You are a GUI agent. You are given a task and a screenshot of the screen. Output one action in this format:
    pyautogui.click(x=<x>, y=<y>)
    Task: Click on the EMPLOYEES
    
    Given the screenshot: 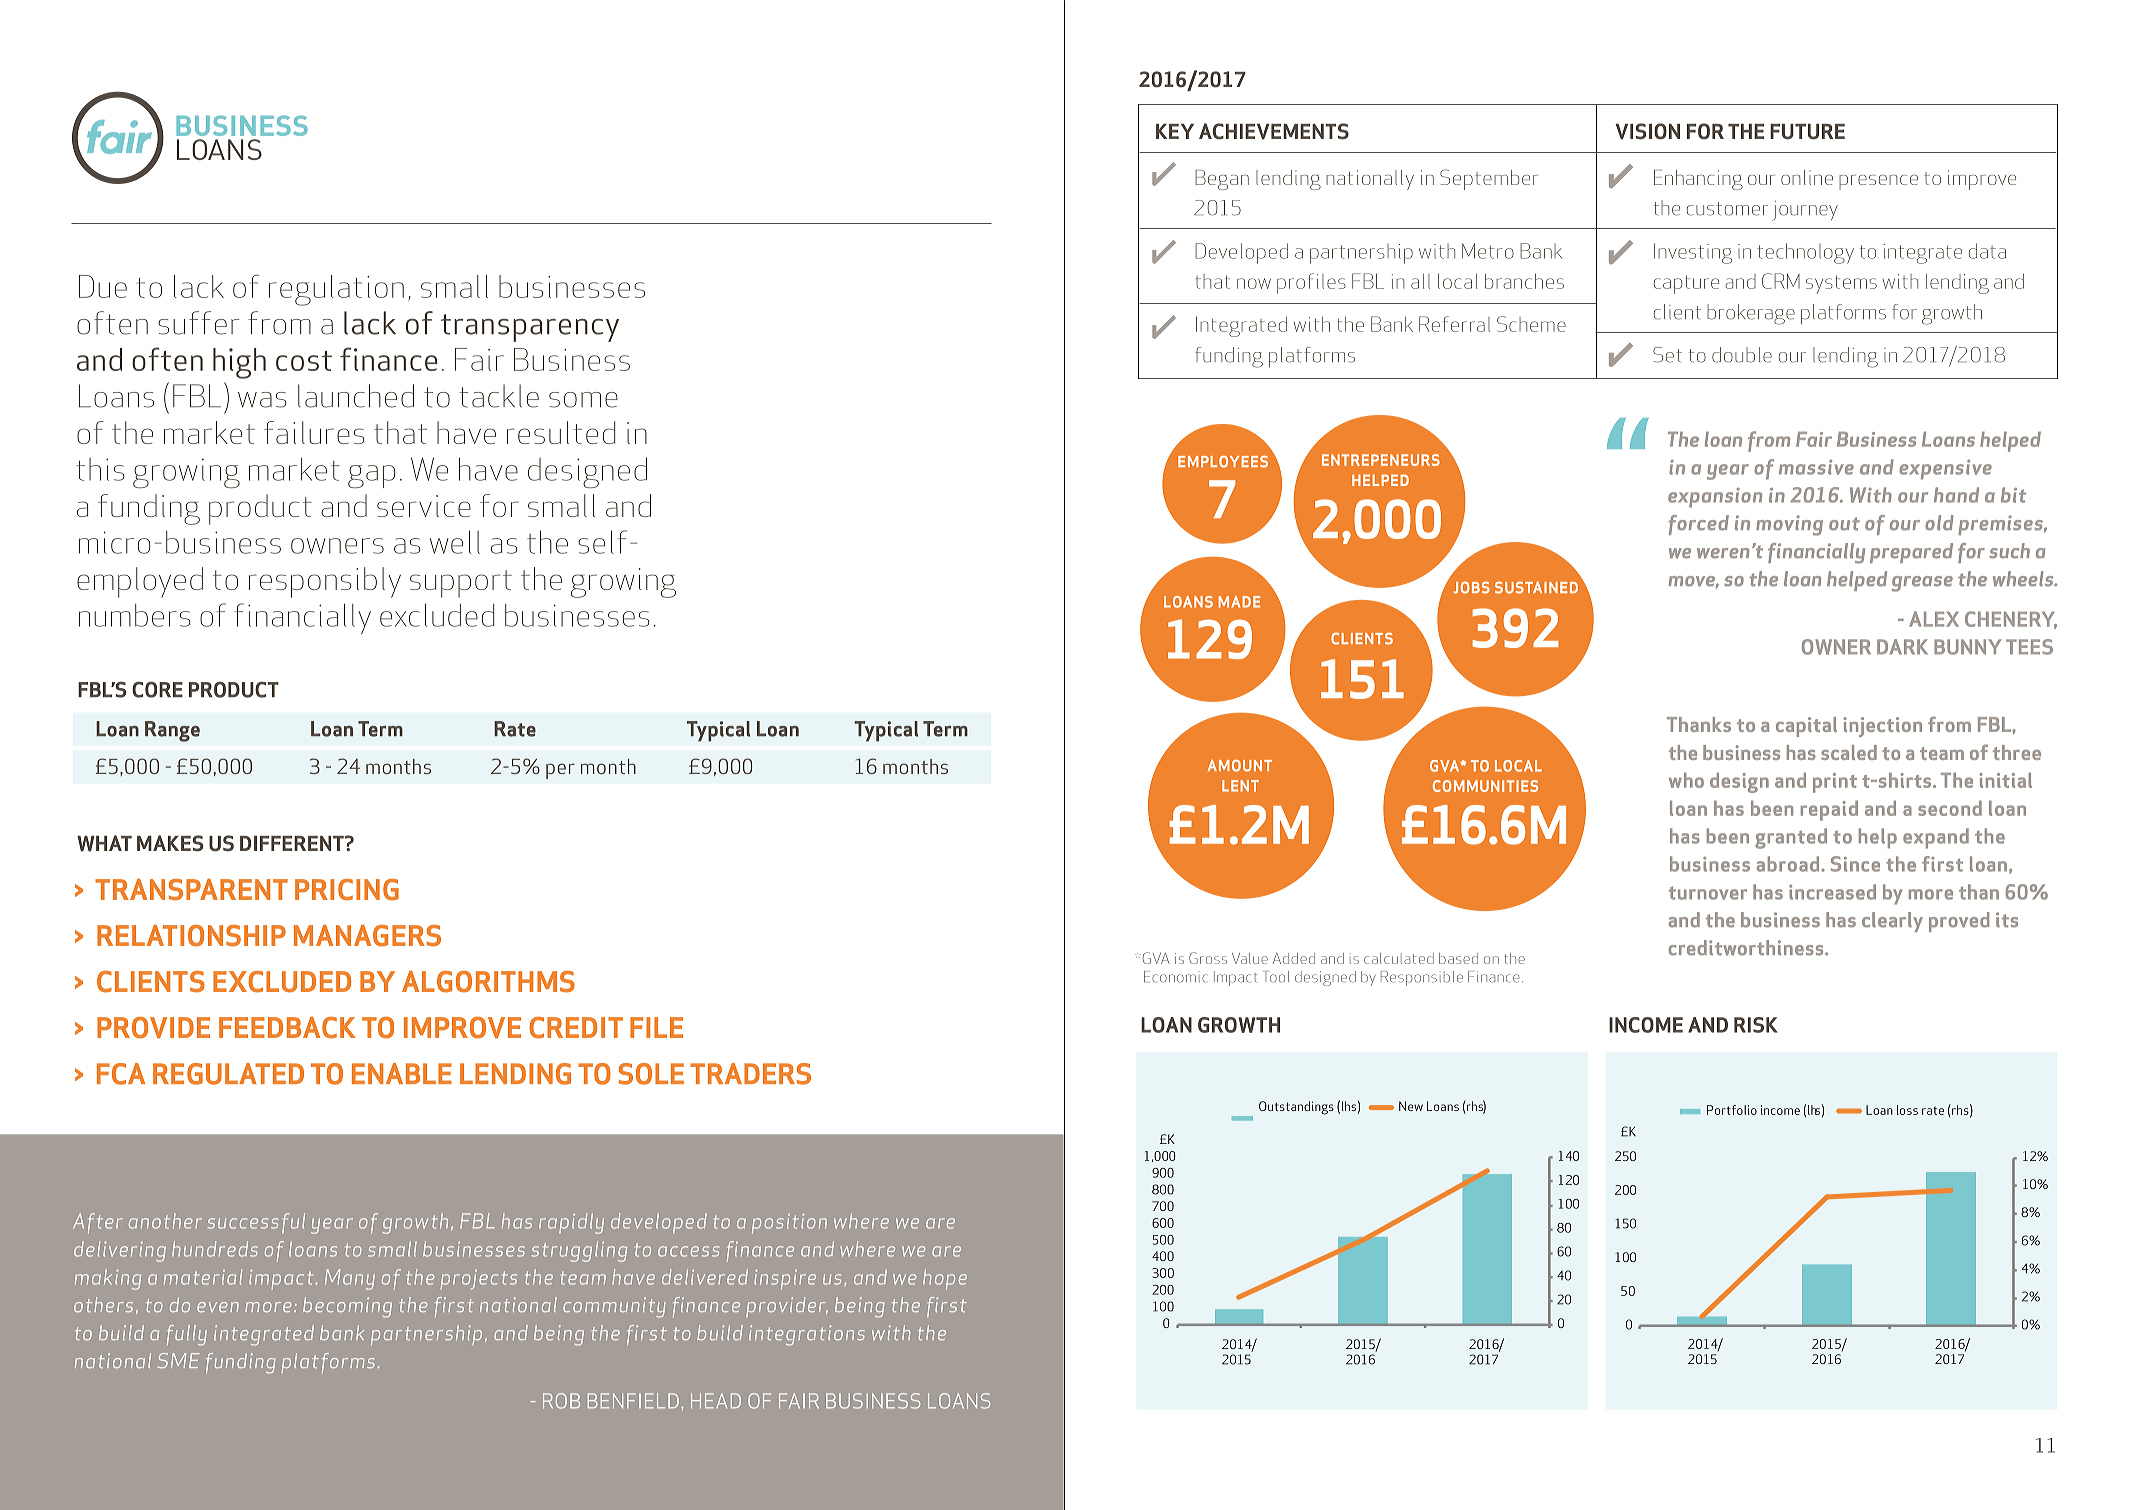 What is the action you would take?
    pyautogui.click(x=1223, y=462)
